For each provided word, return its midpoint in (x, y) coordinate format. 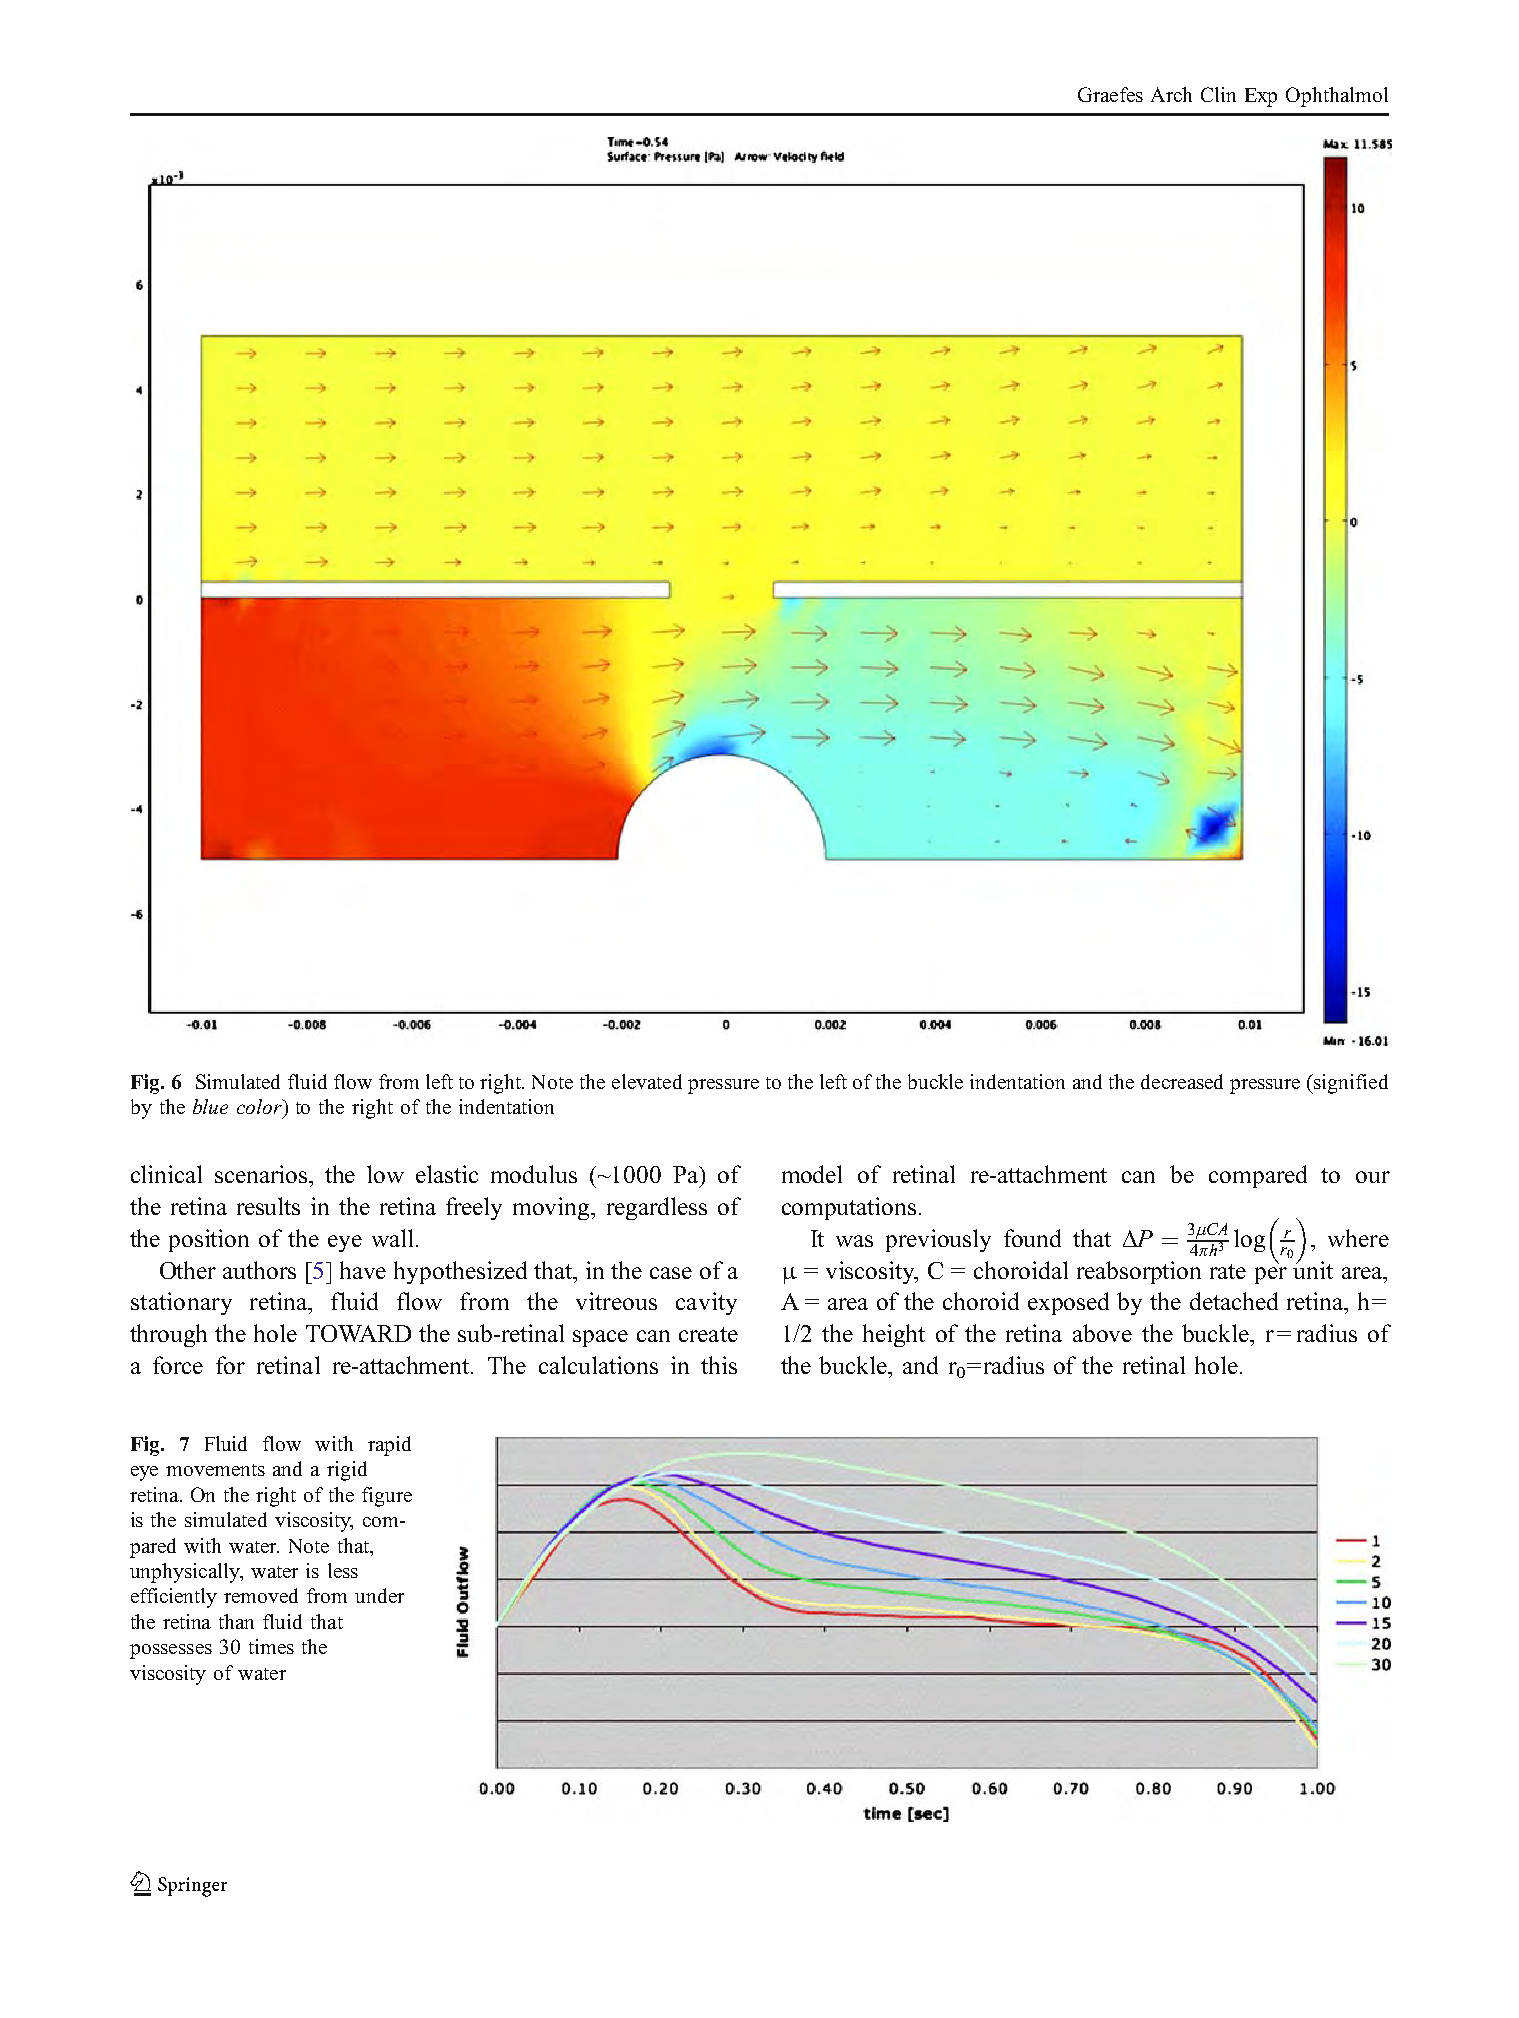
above (1102, 1333)
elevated (647, 1081)
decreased (1182, 1081)
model (812, 1174)
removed (261, 1595)
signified (1351, 1084)
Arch (1171, 94)
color (260, 1106)
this (719, 1365)
